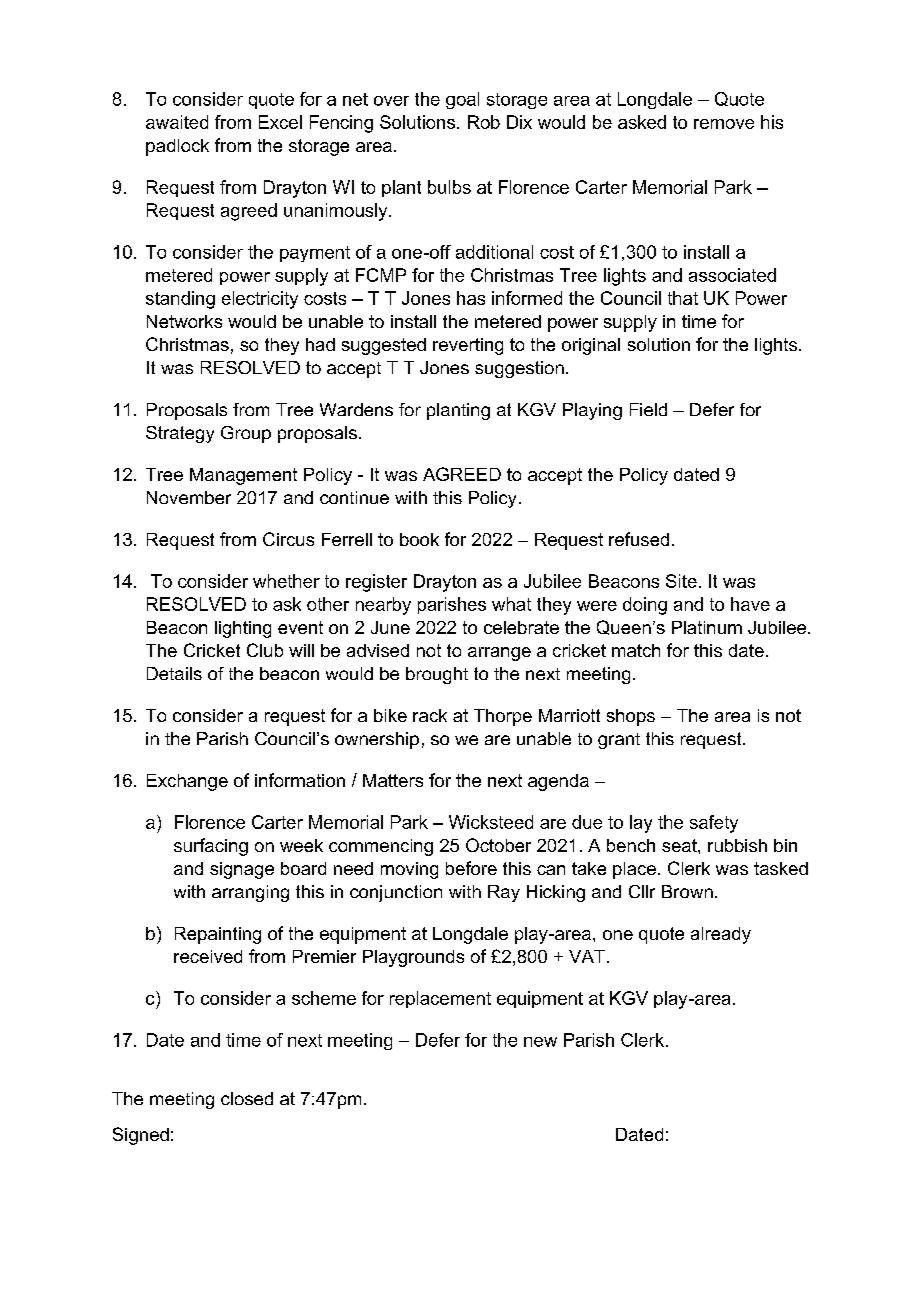 The width and height of the screenshot is (924, 1308). I want to click on remove, so click(724, 124).
